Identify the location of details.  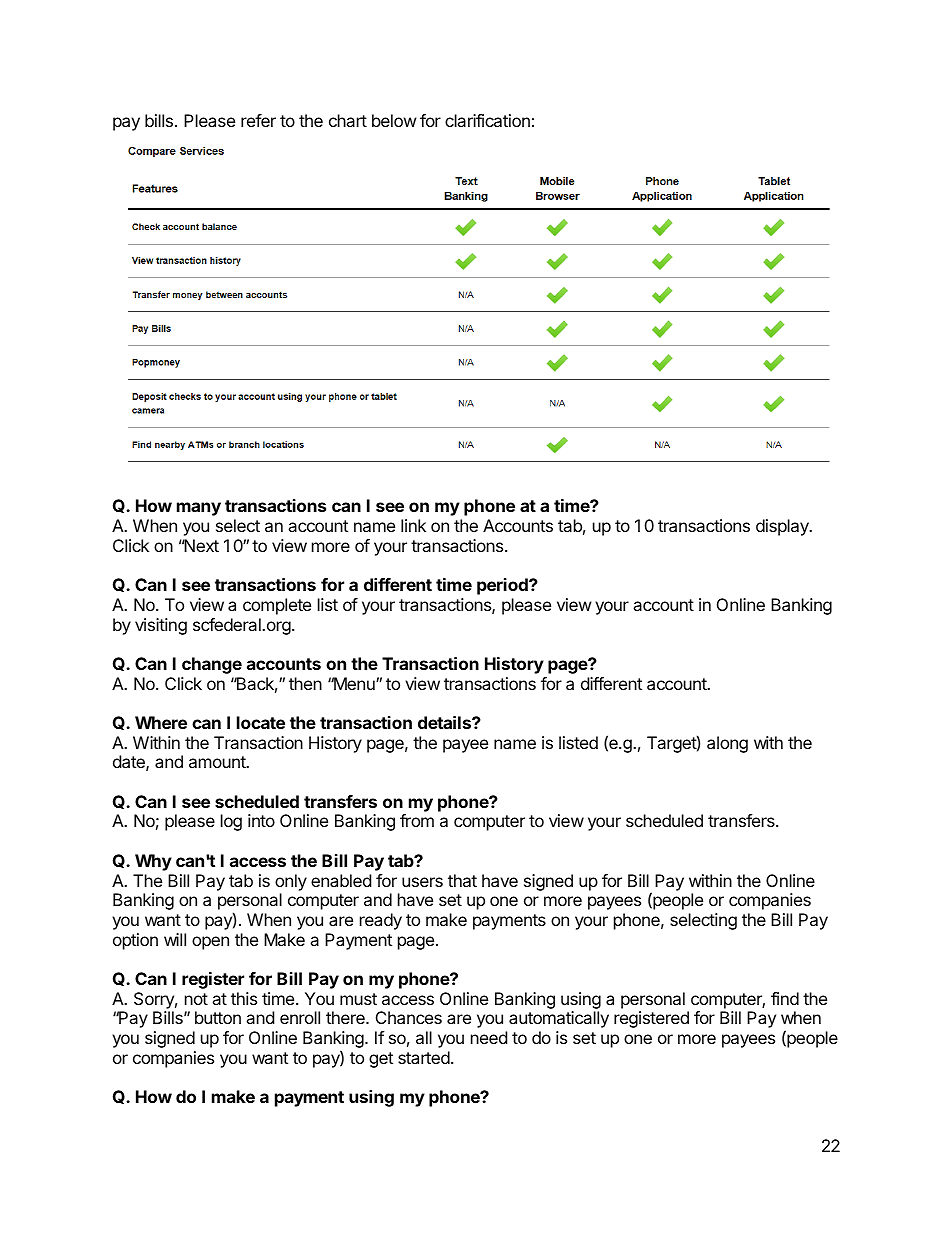
(445, 722).
